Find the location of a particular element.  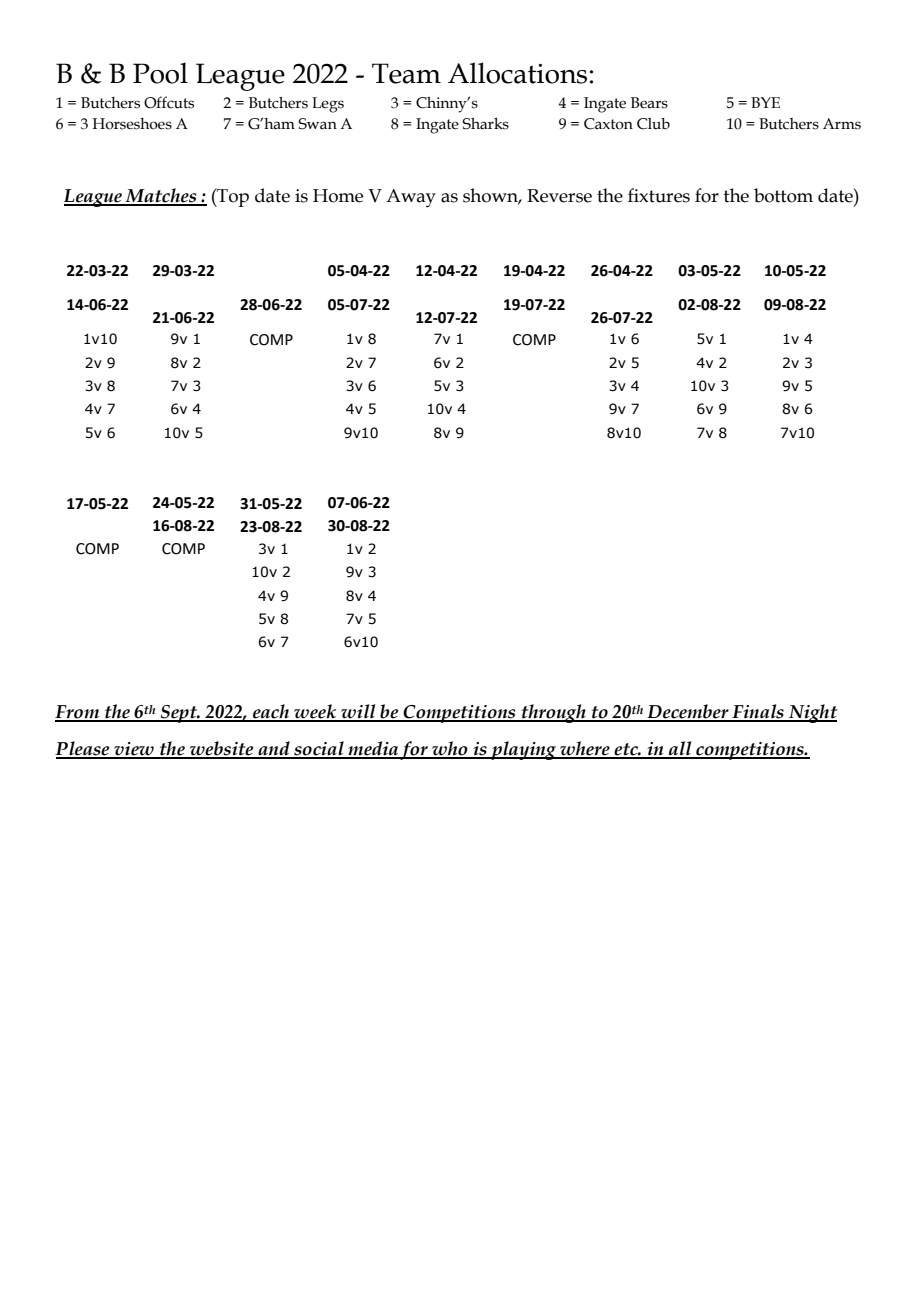

Reverse is located at coordinates (559, 196).
